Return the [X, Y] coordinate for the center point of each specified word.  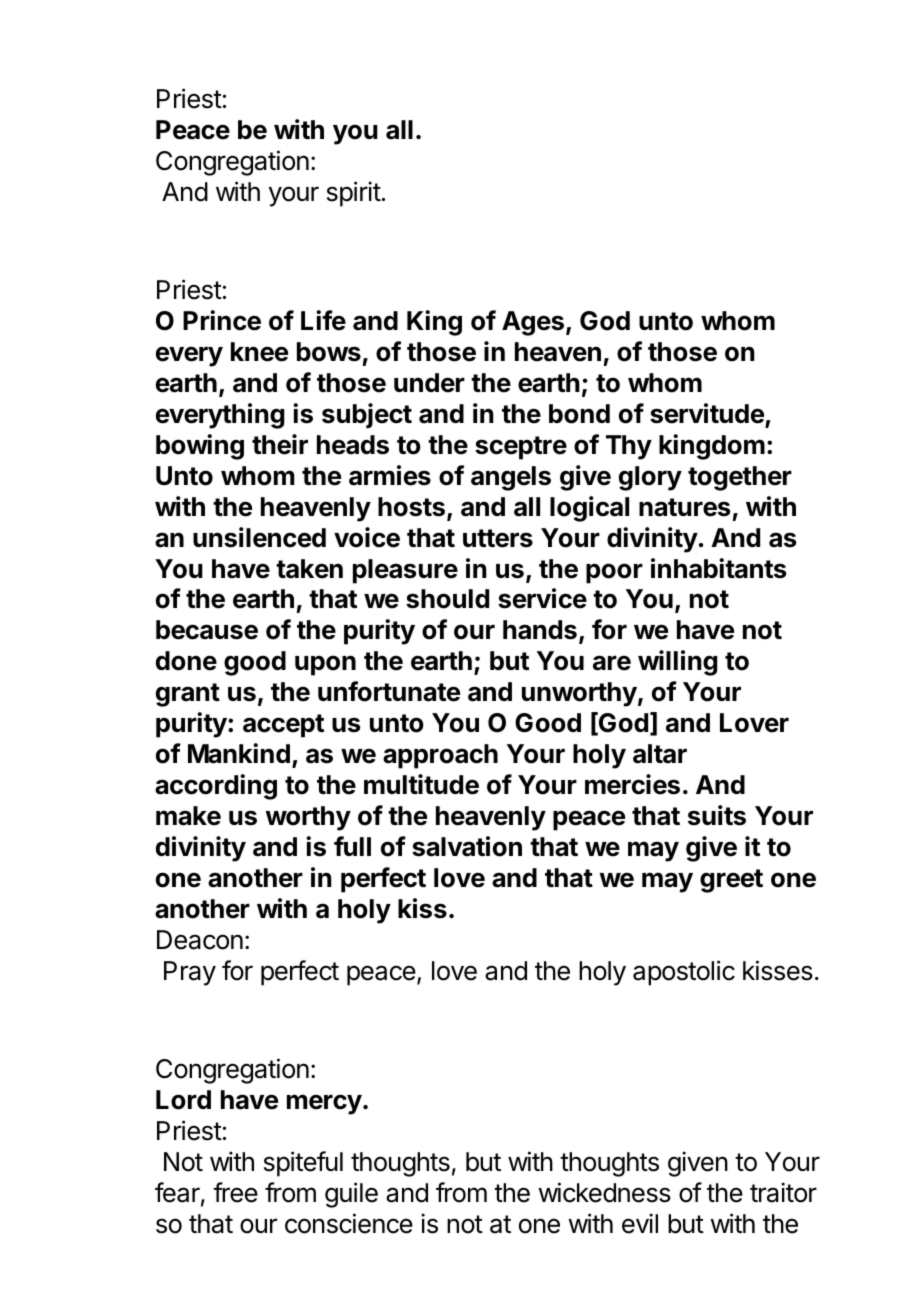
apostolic [684, 973]
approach [440, 756]
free [235, 1192]
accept [283, 726]
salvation [467, 846]
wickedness [605, 1192]
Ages [533, 323]
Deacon [200, 940]
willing [677, 663]
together [740, 478]
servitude [707, 413]
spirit [354, 194]
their [280, 444]
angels [511, 478]
